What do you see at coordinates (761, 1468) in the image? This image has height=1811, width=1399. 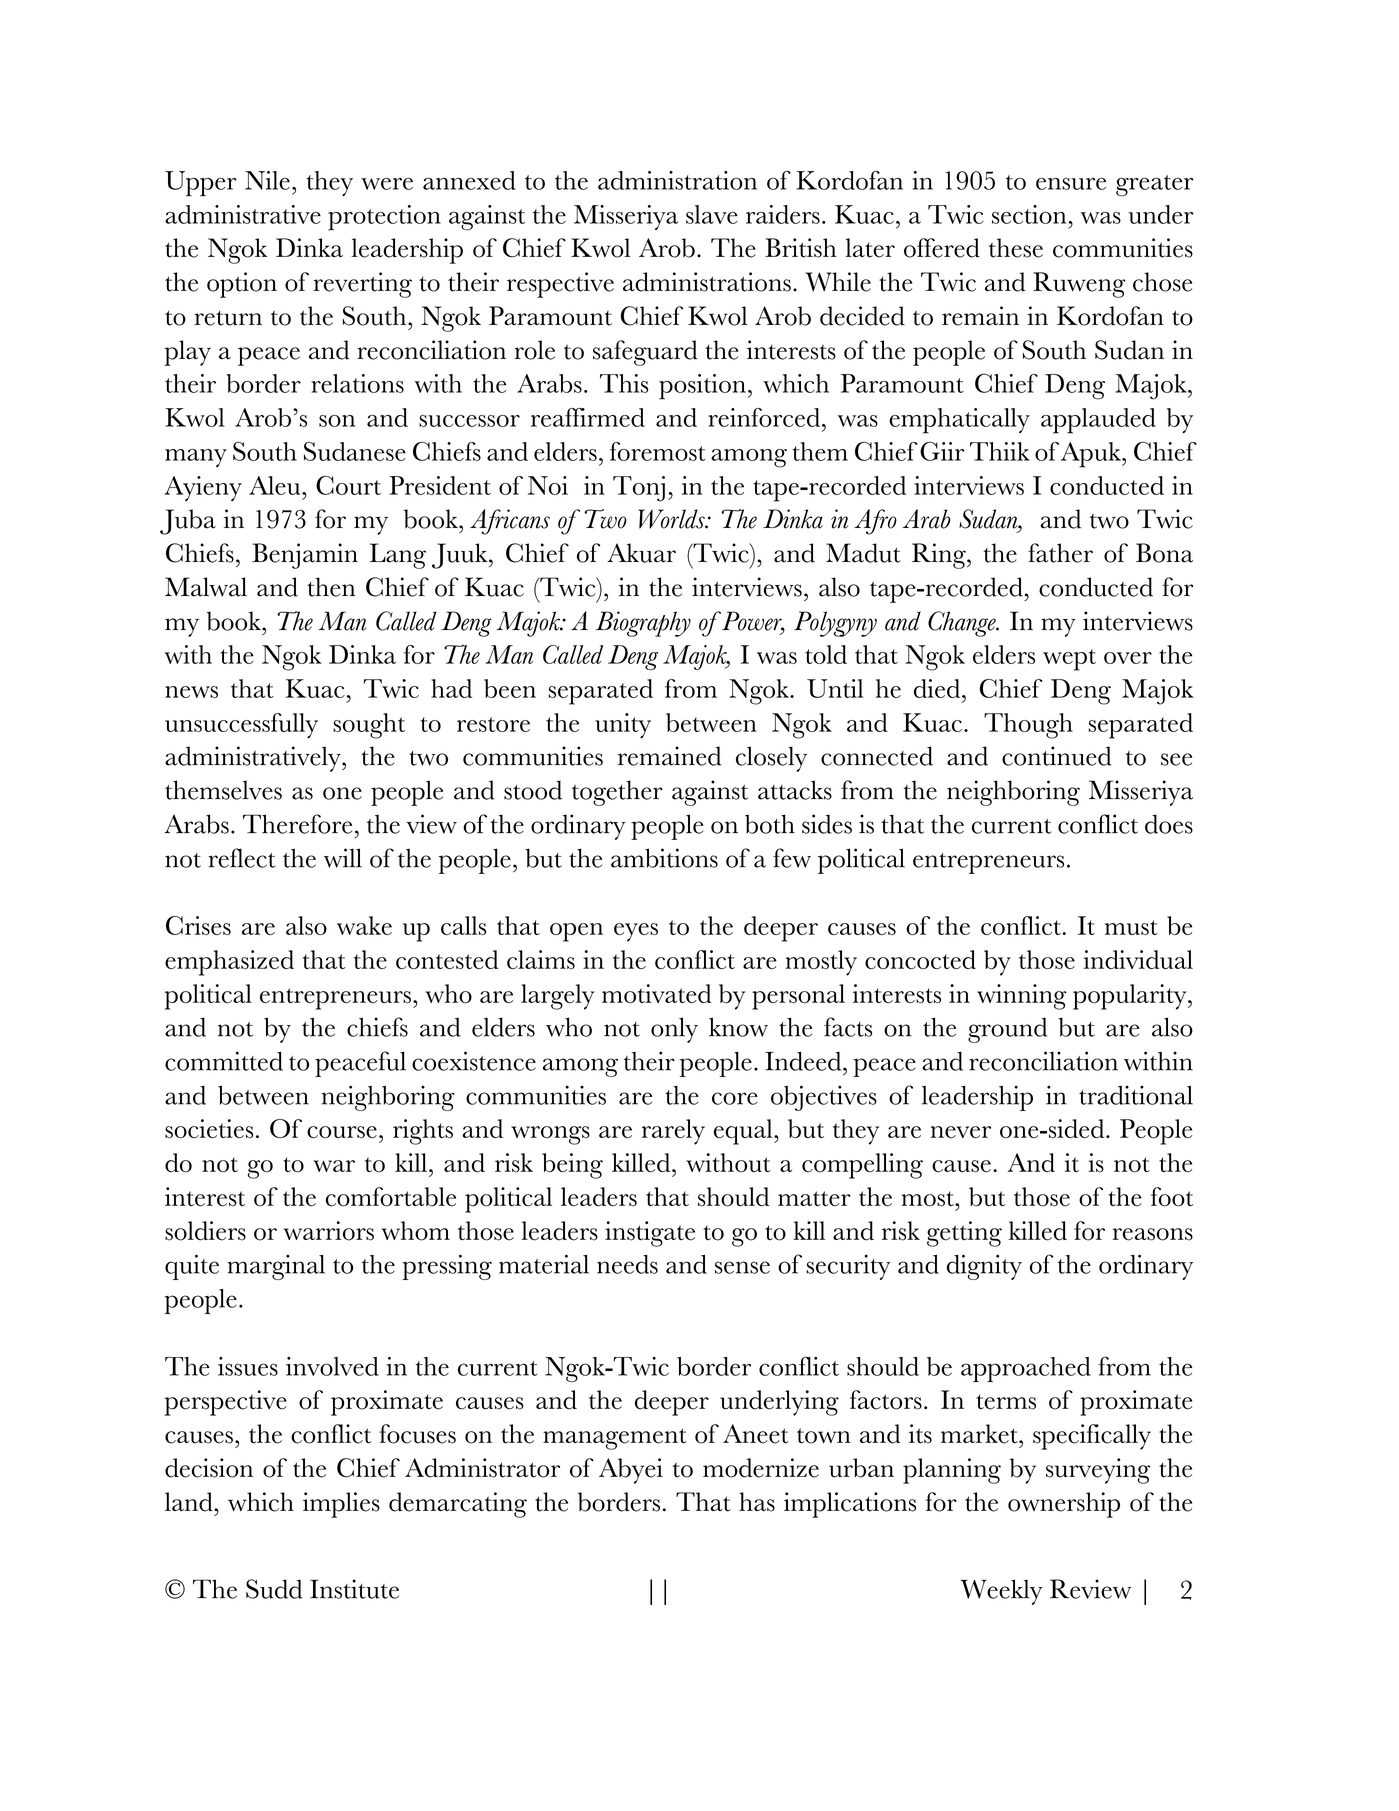 I see `modernize` at bounding box center [761, 1468].
